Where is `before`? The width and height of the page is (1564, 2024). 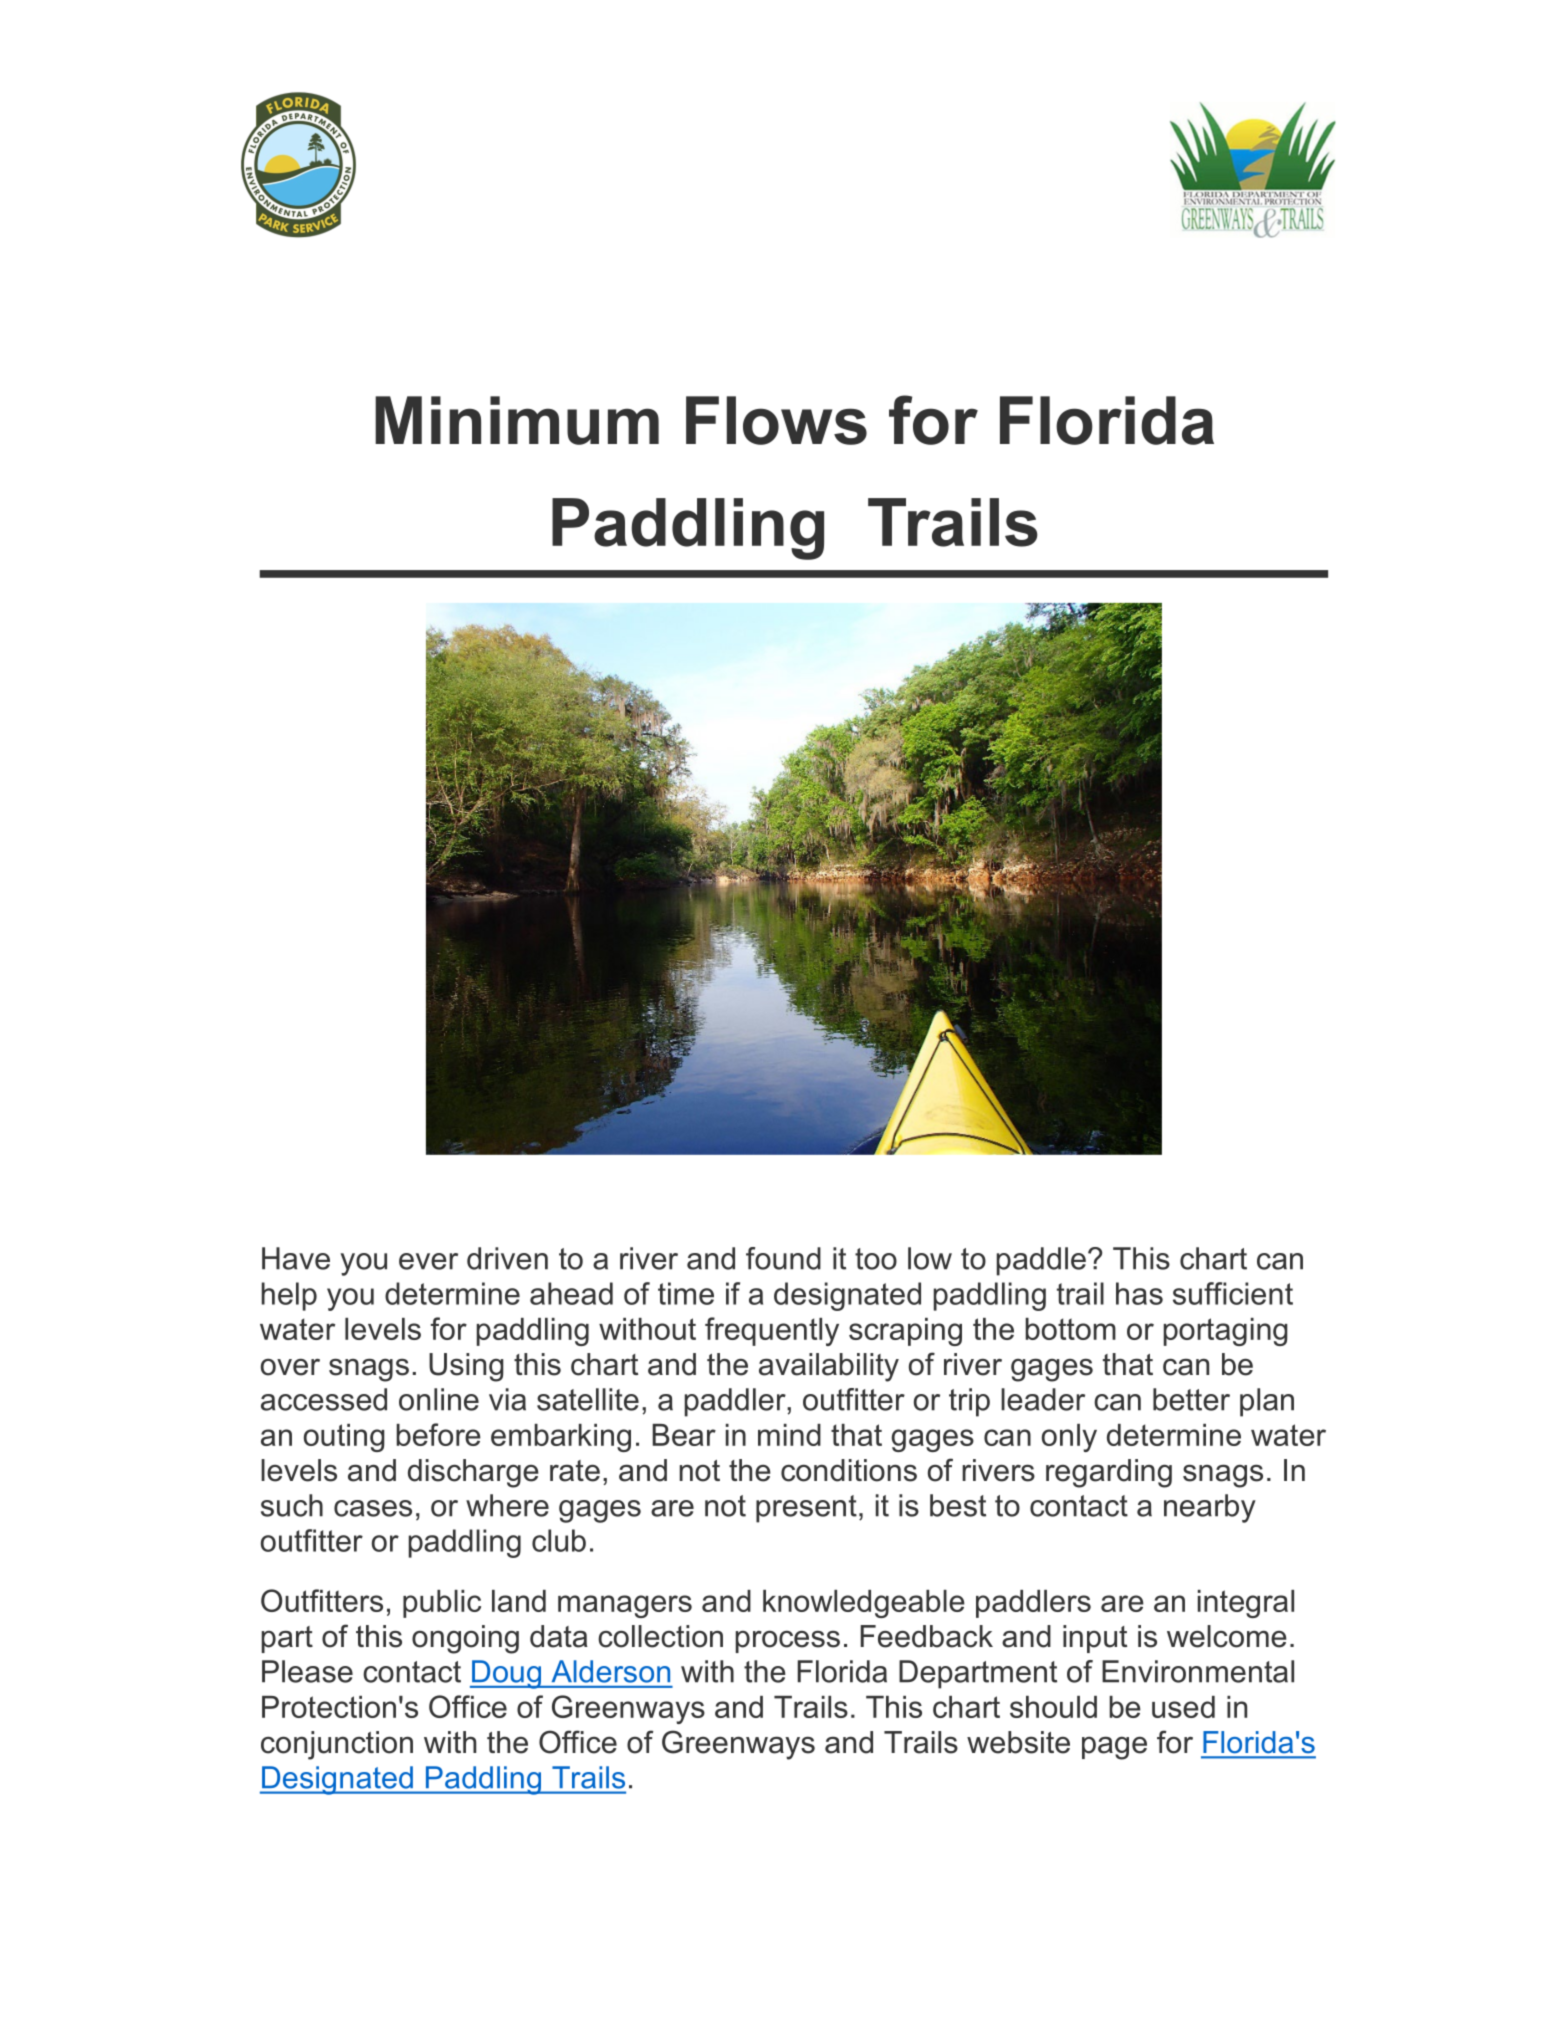 before is located at coordinates (438, 1434).
